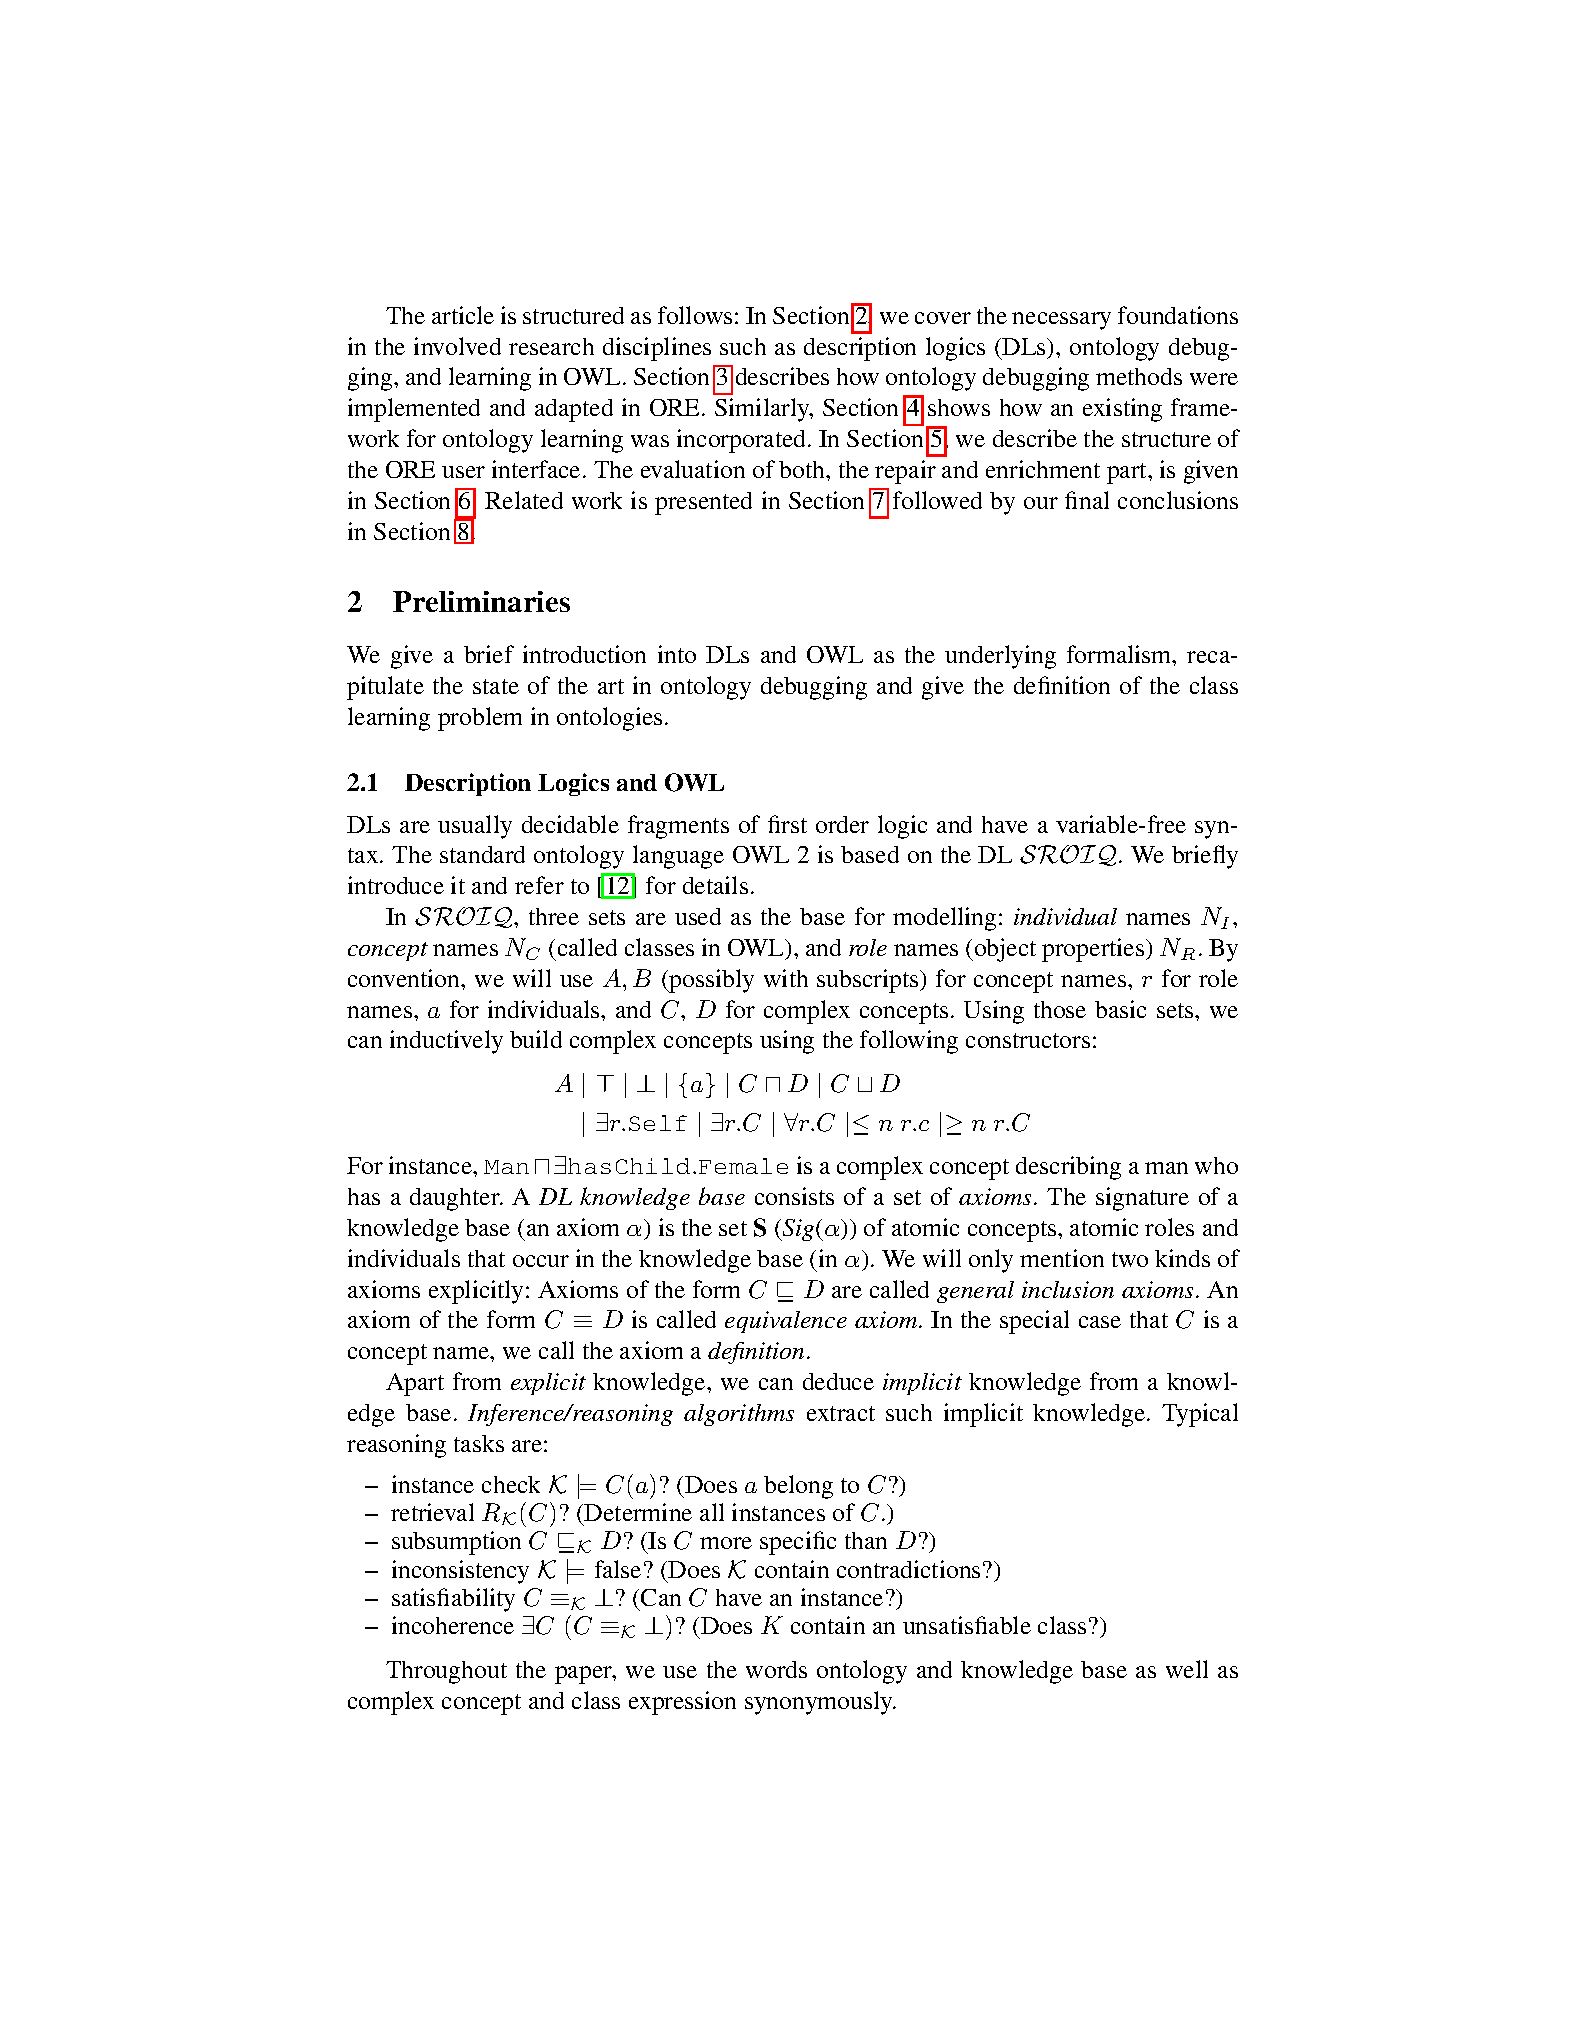 The height and width of the page is (2042, 1578). Describe the element at coordinates (1142, 1199) in the page. I see `signature` at that location.
